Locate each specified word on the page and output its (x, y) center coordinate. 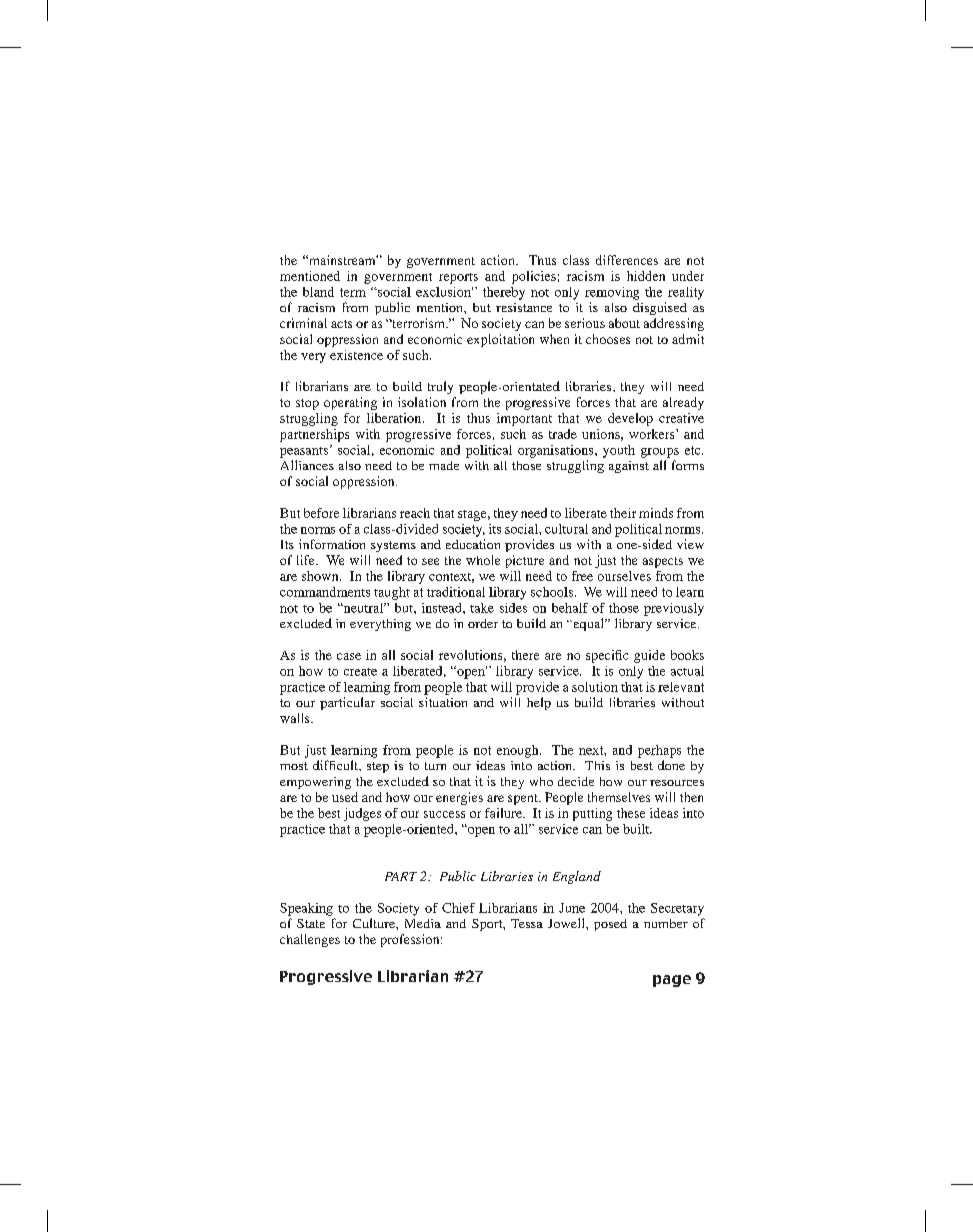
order (483, 623)
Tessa (527, 923)
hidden (646, 276)
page (672, 981)
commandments (325, 592)
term (353, 292)
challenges (310, 940)
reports (458, 278)
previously (674, 609)
